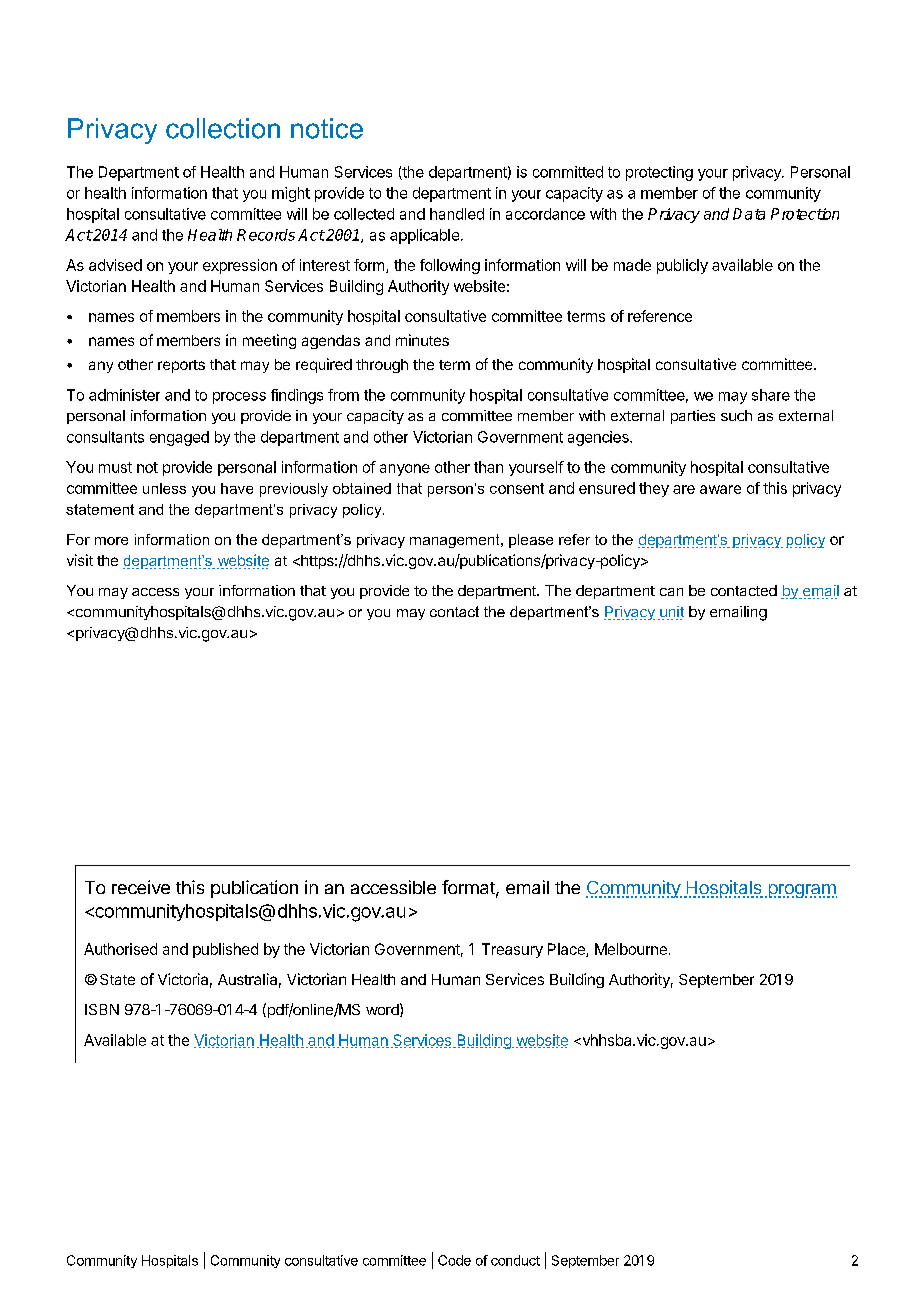 The image size is (924, 1308). Describe the element at coordinates (102, 1009) in the screenshot. I see `ISBN` at that location.
